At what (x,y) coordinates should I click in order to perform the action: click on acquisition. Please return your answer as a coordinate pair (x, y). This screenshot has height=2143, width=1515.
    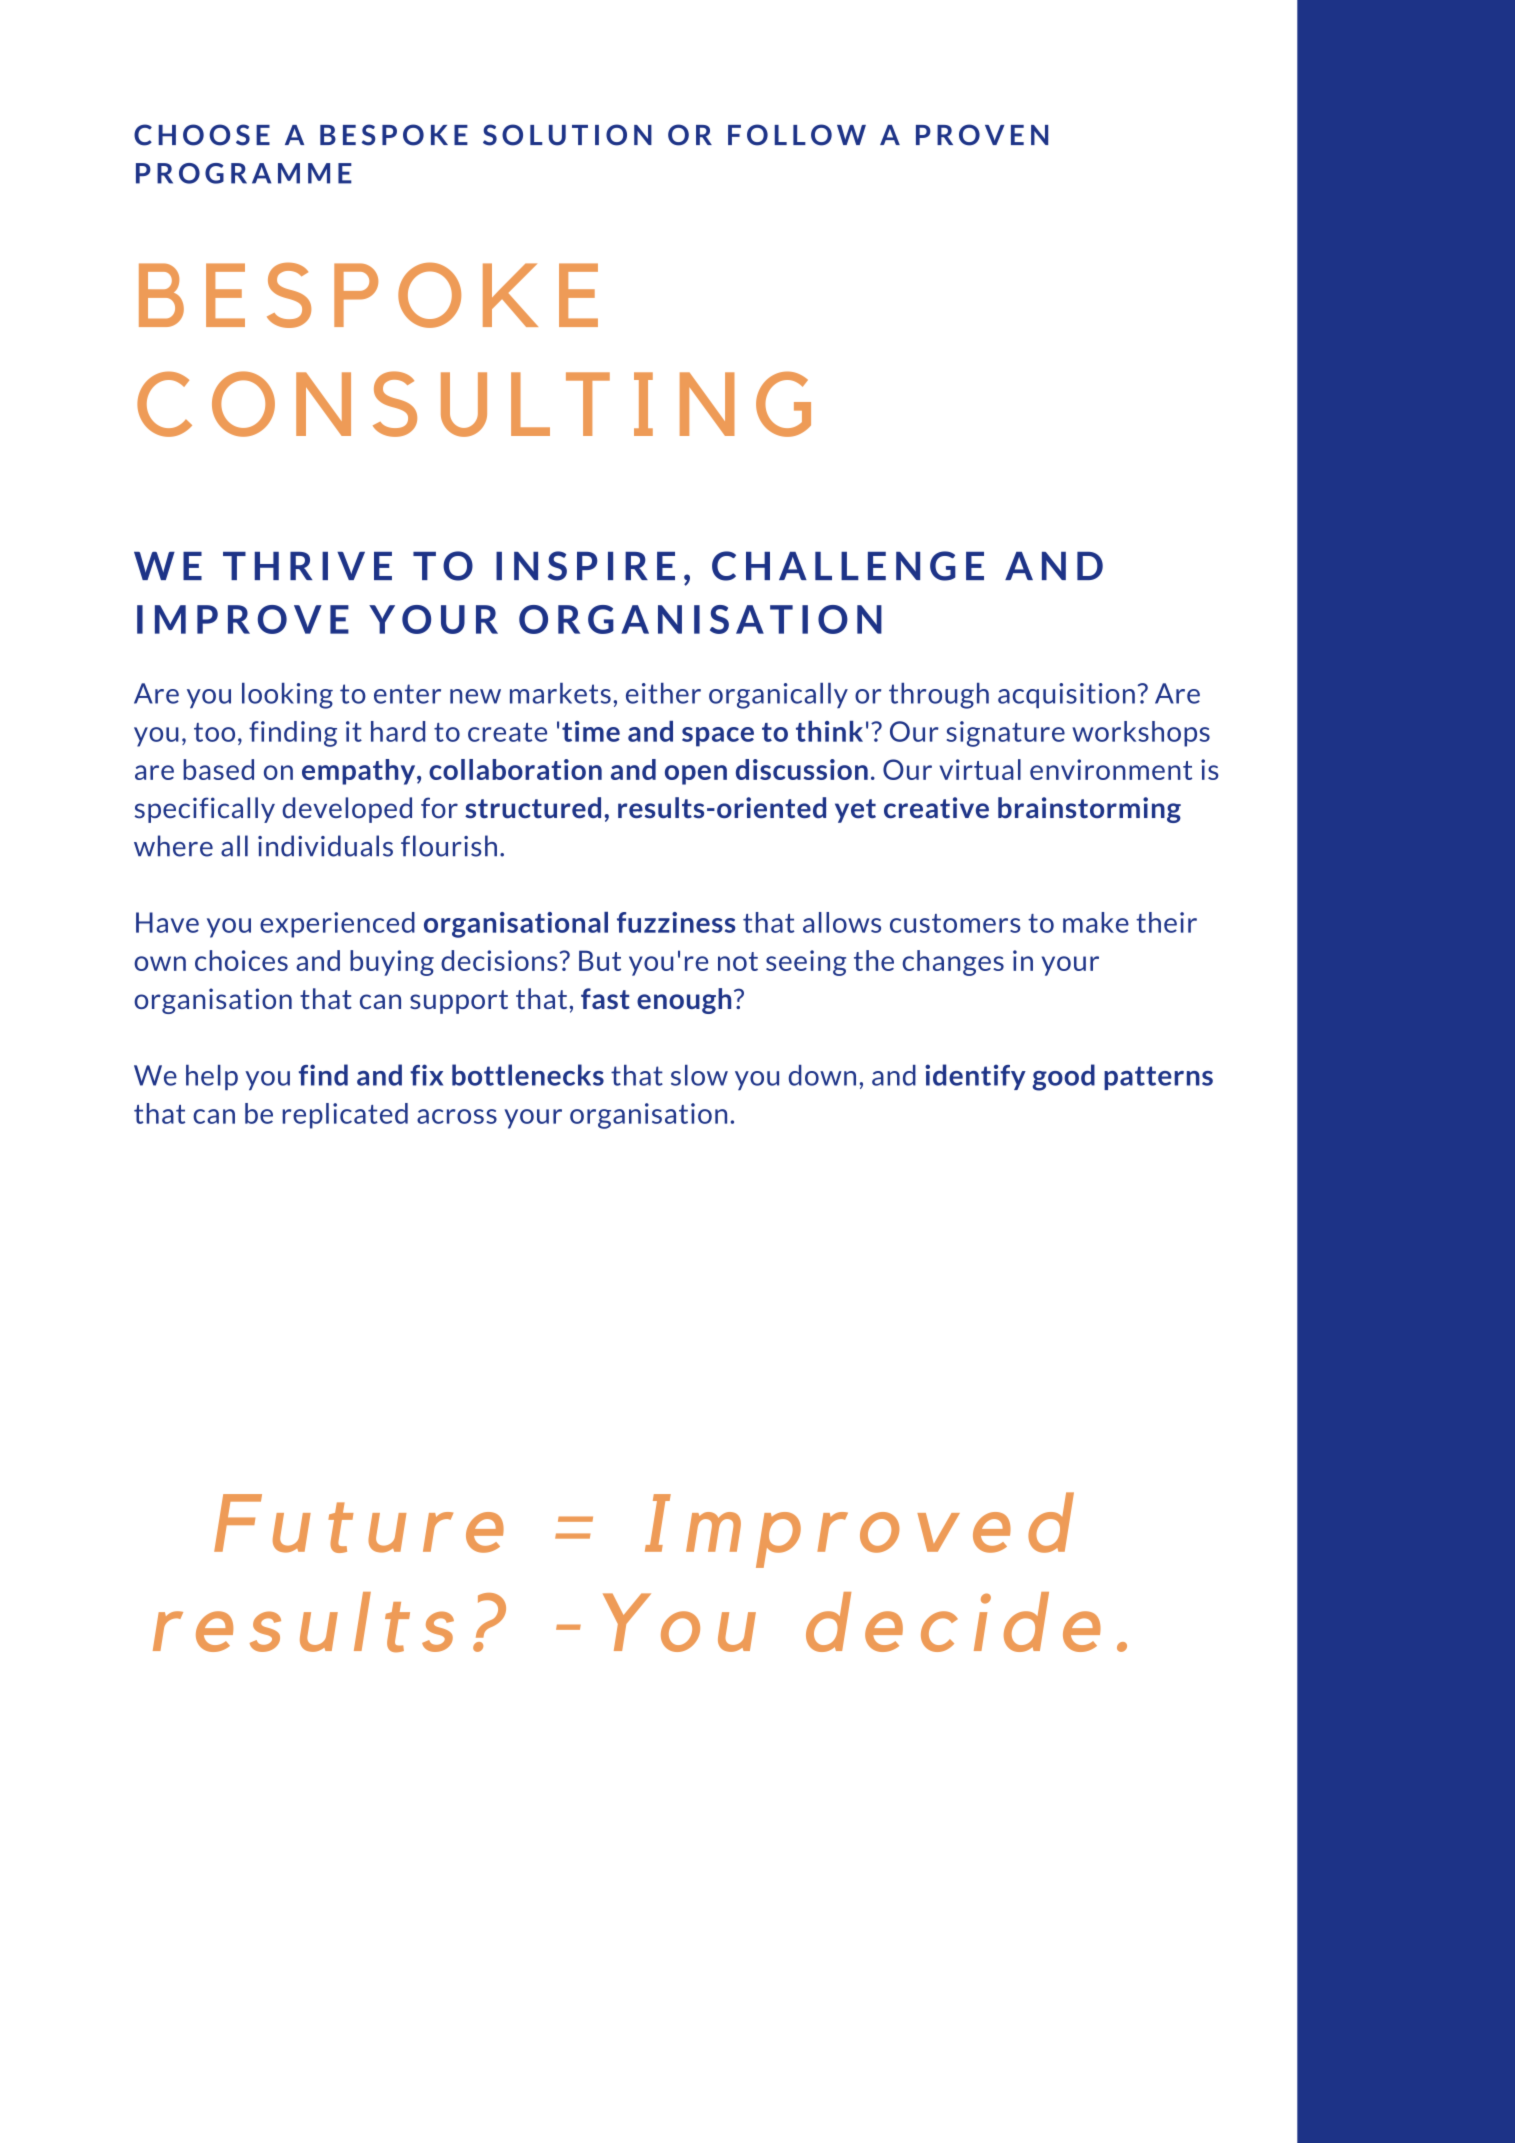
    Looking at the image, I should click on (1066, 695).
